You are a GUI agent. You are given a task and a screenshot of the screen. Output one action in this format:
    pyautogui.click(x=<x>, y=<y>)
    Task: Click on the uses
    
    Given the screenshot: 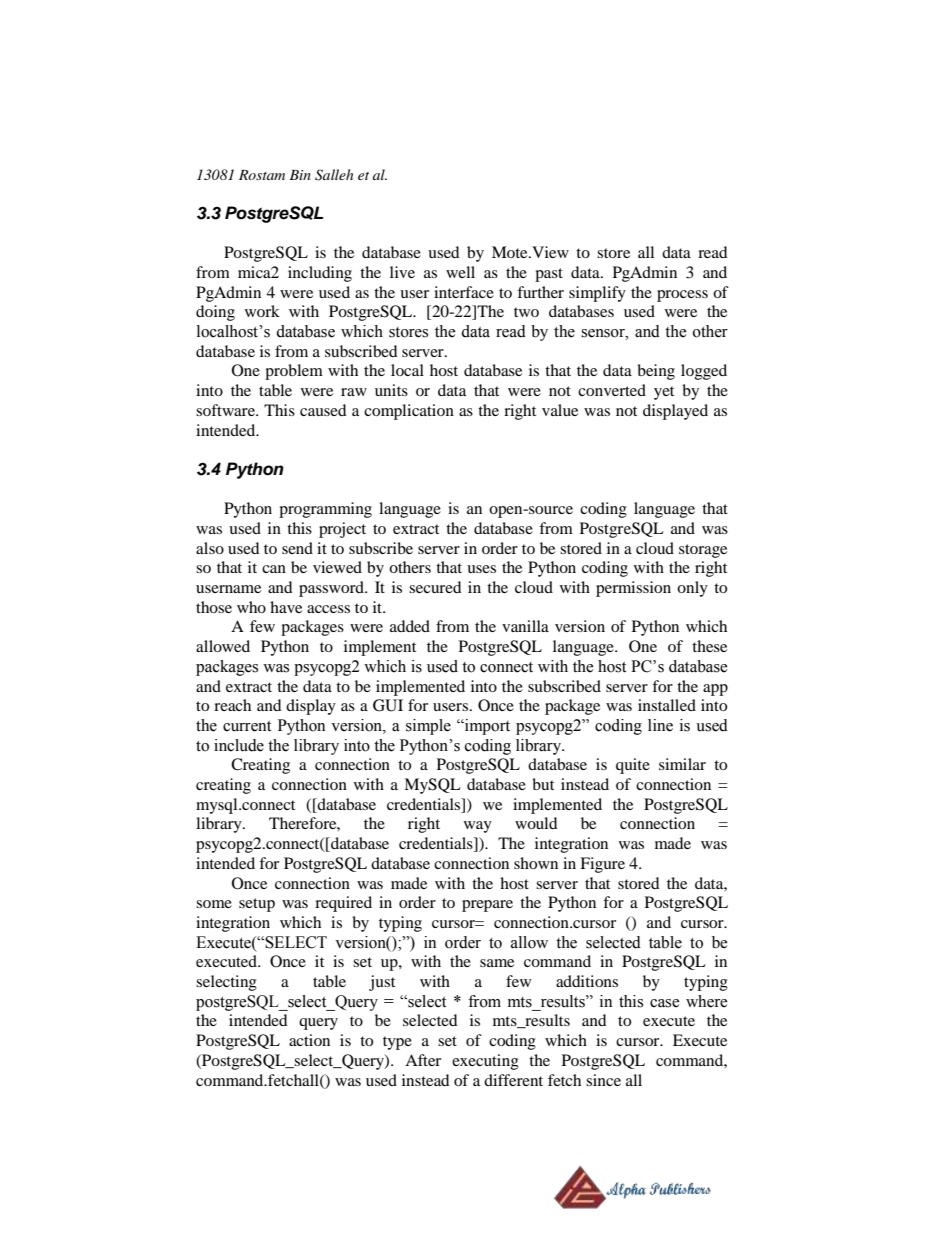 What is the action you would take?
    pyautogui.click(x=481, y=569)
